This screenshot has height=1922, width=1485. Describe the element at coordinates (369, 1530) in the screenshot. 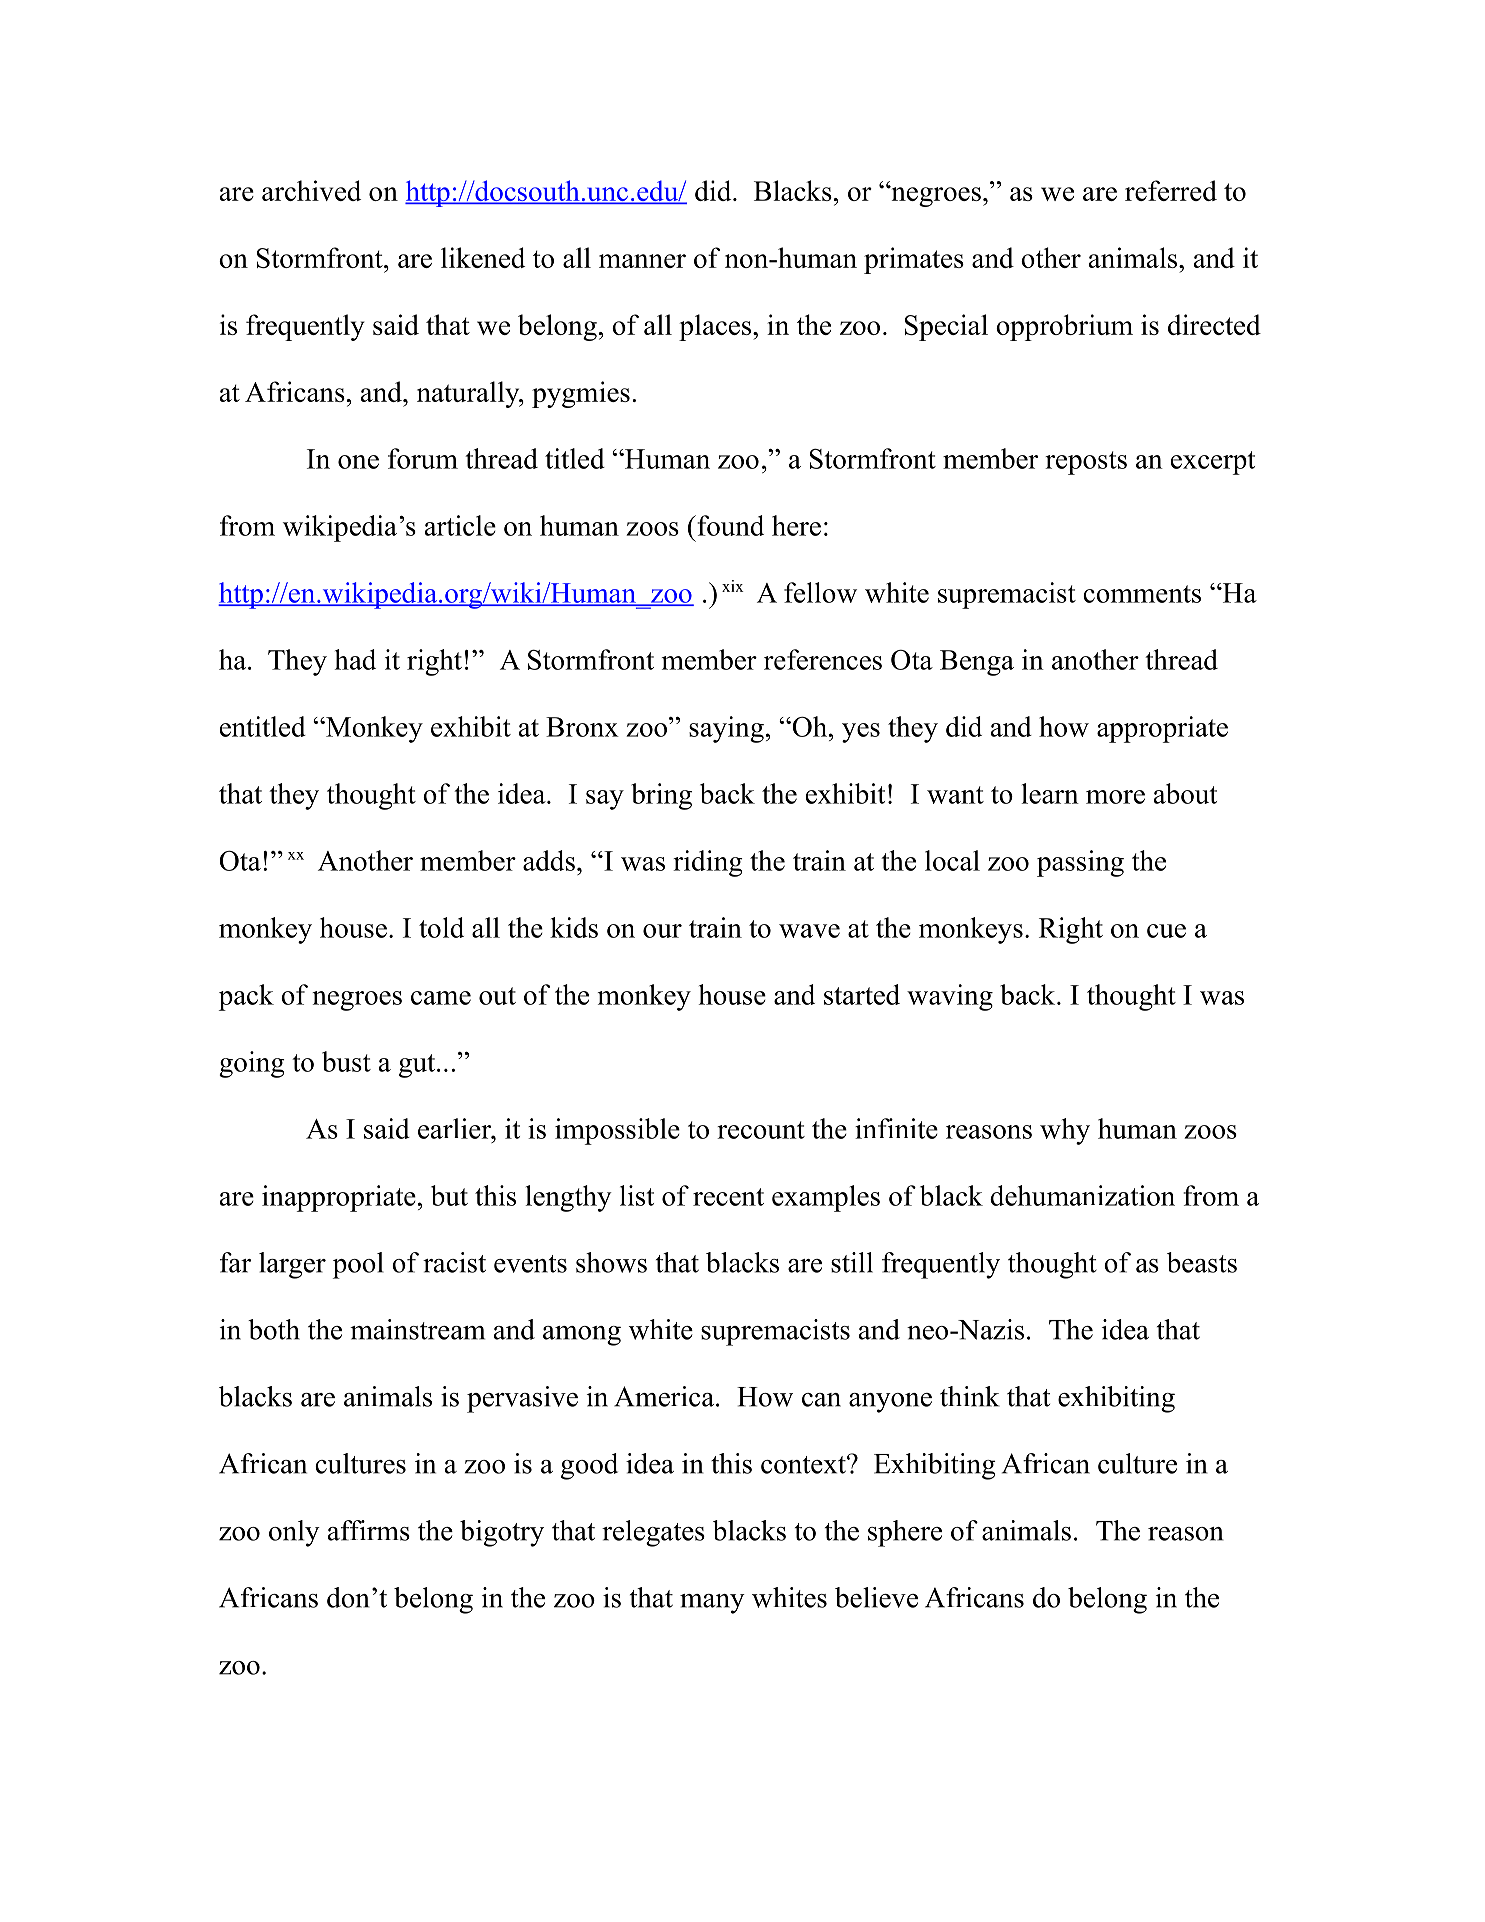

I see `affirms` at that location.
